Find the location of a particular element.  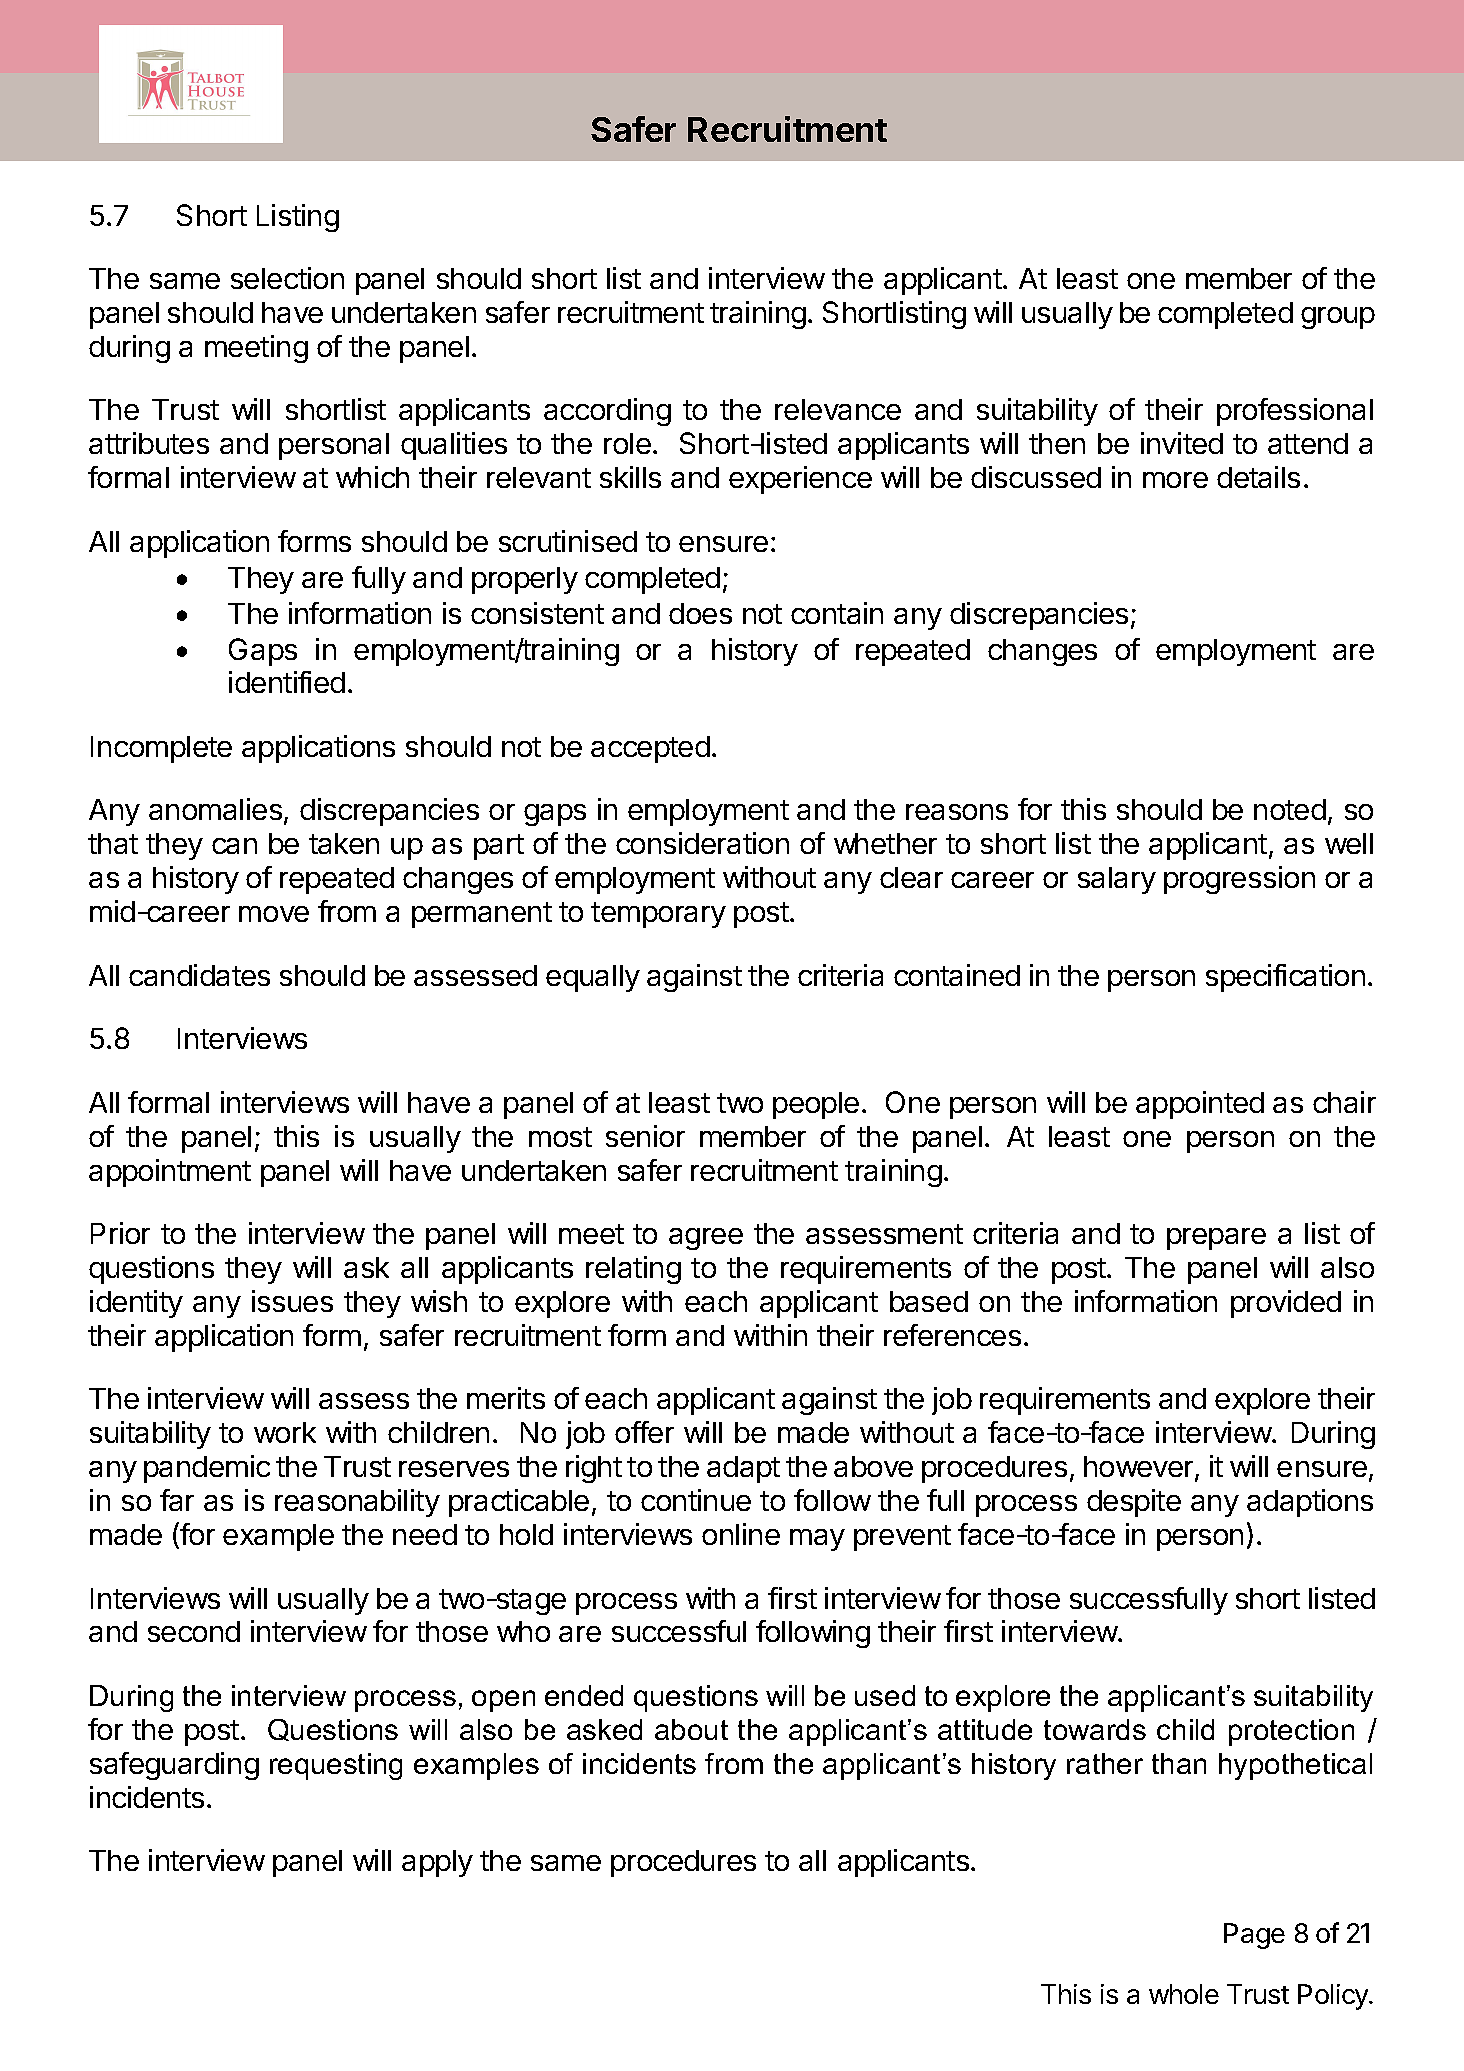

group is located at coordinates (1338, 318).
